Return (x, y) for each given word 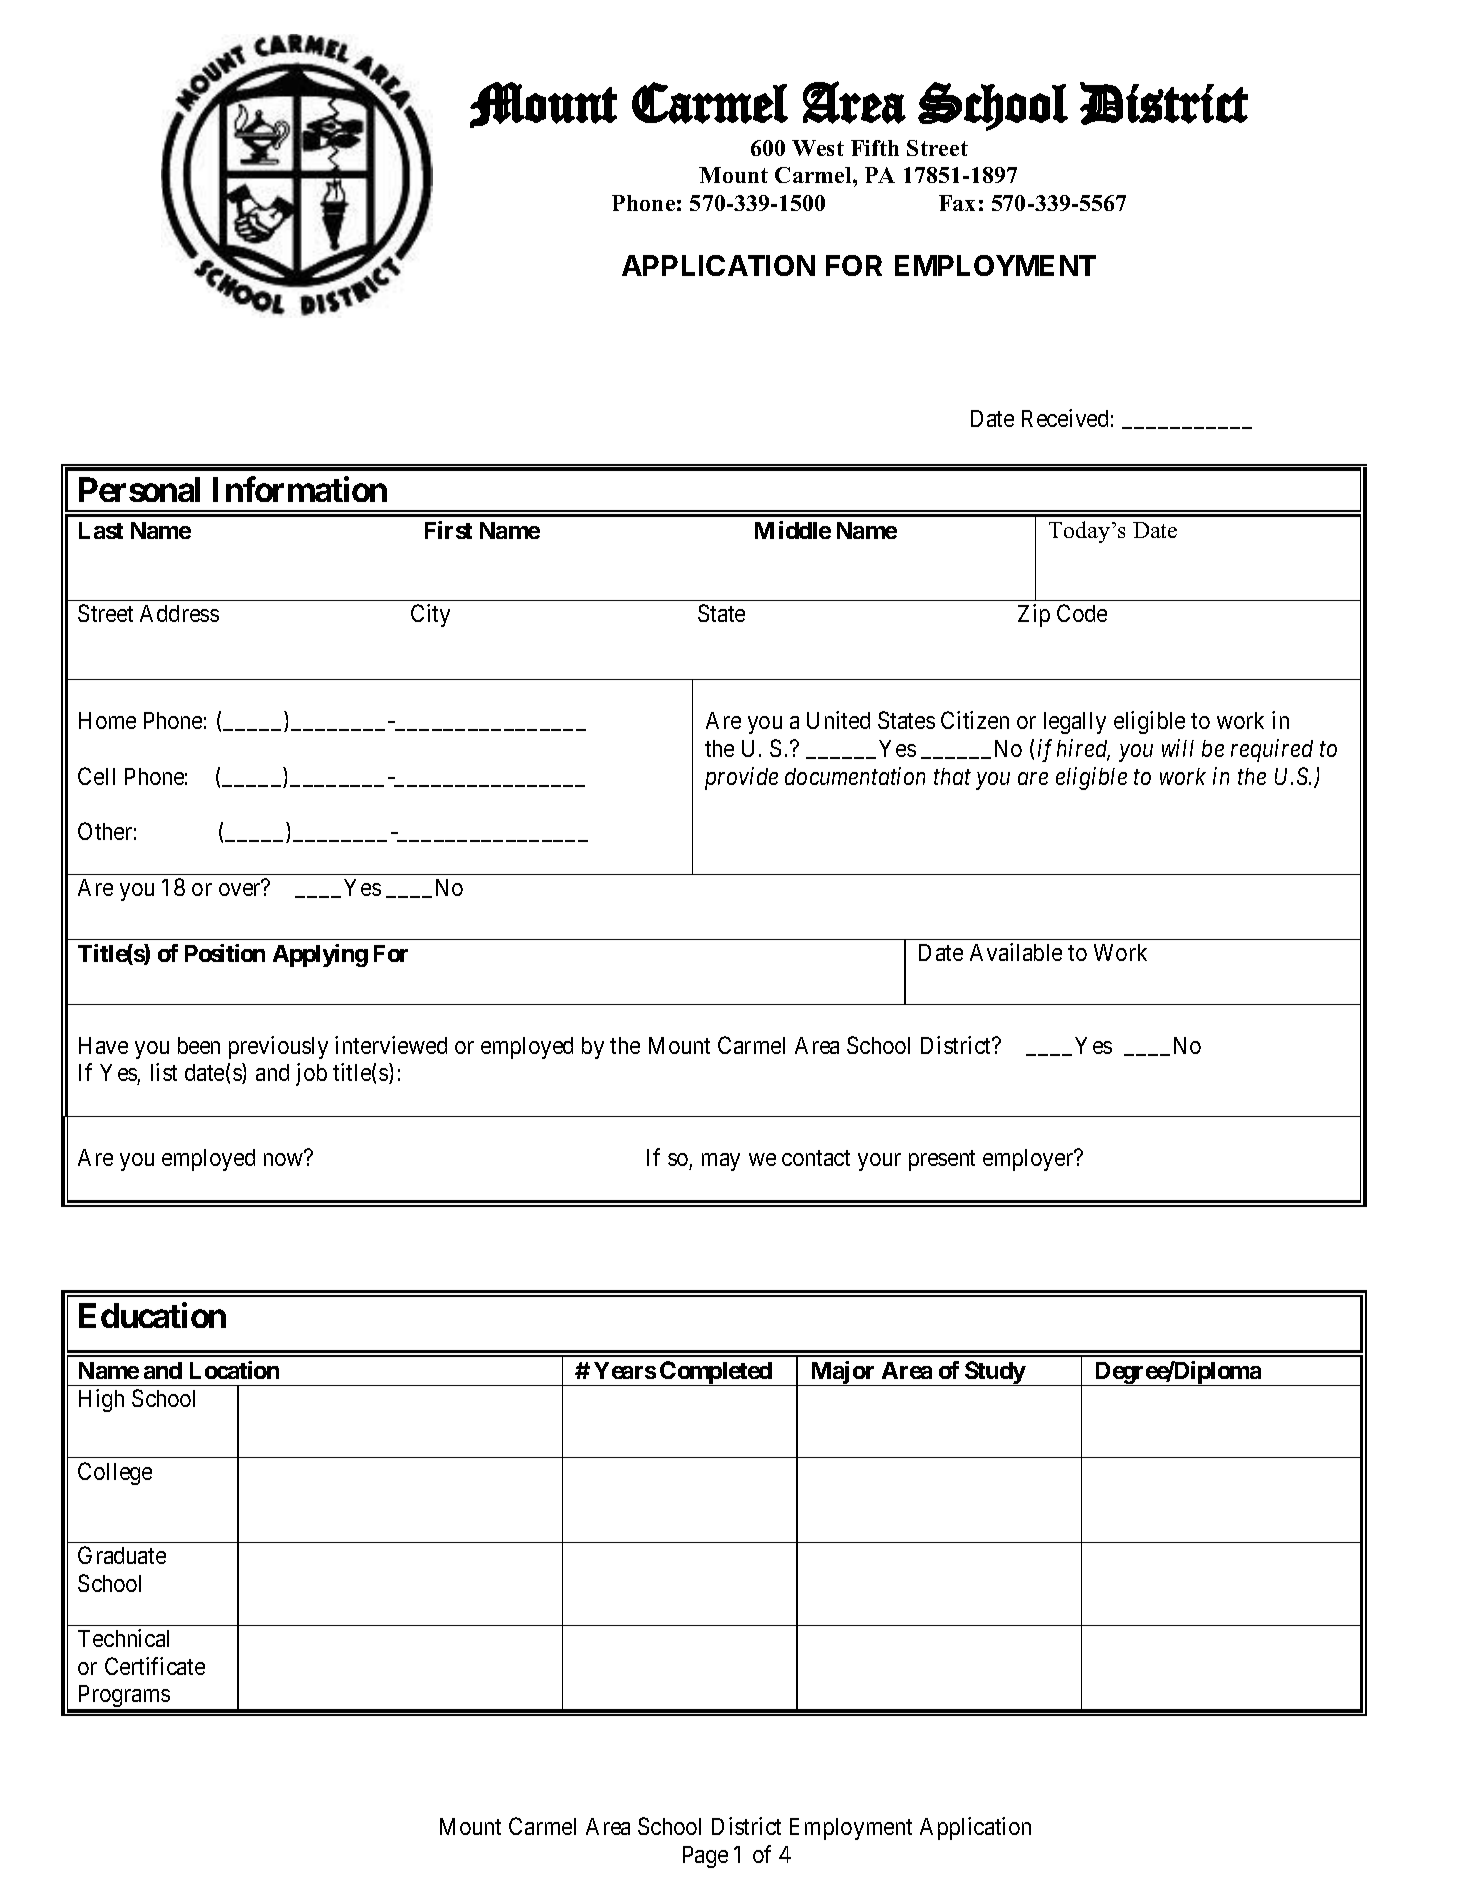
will (1178, 748)
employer (1029, 1160)
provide (741, 778)
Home (107, 720)
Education (152, 1315)
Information (300, 489)
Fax (957, 203)
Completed (716, 1373)
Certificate (155, 1666)
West (818, 148)
